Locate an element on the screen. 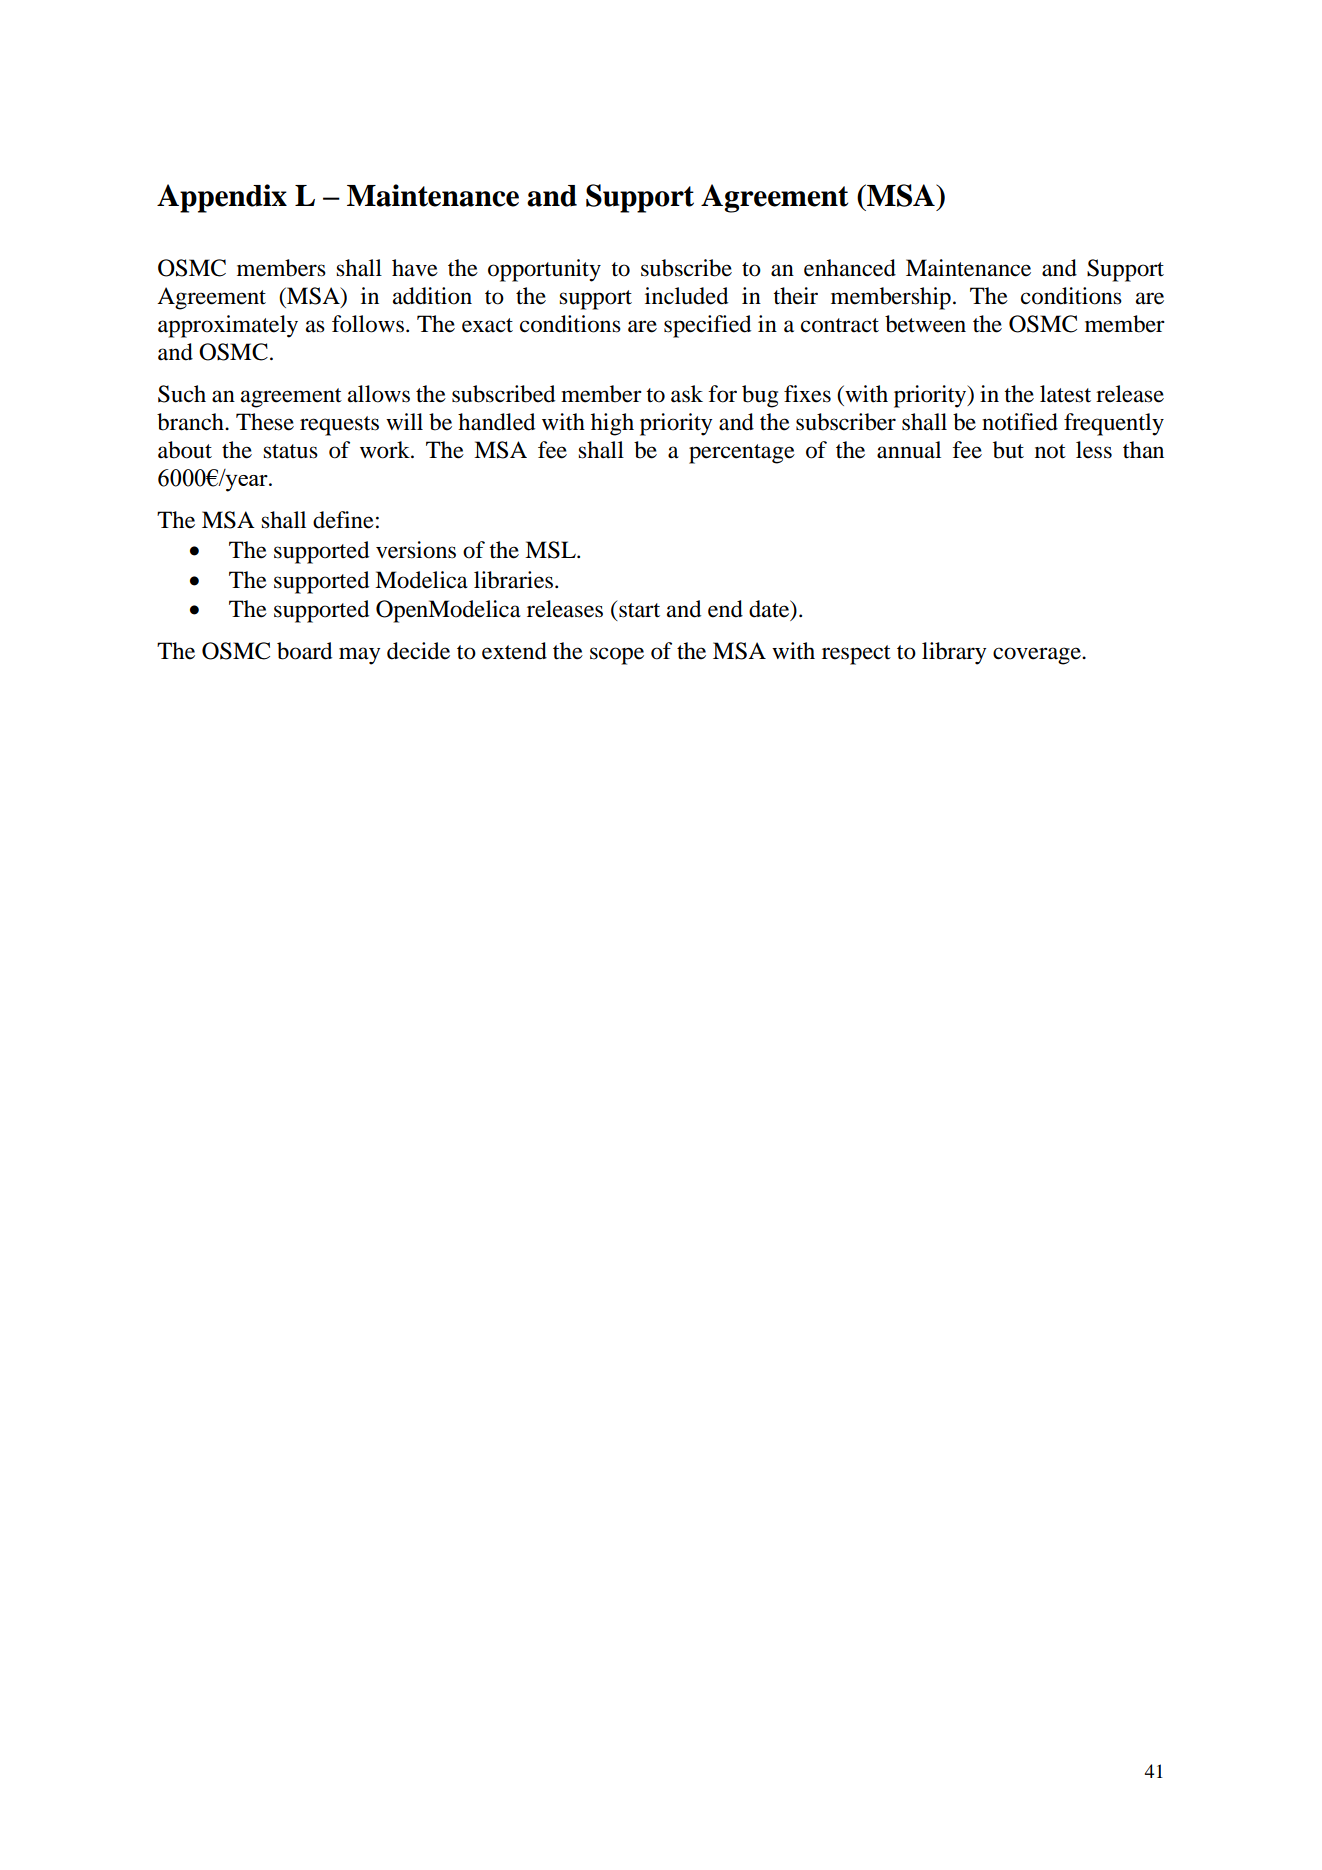 This screenshot has height=1870, width=1322. Appendix is located at coordinates (222, 198).
